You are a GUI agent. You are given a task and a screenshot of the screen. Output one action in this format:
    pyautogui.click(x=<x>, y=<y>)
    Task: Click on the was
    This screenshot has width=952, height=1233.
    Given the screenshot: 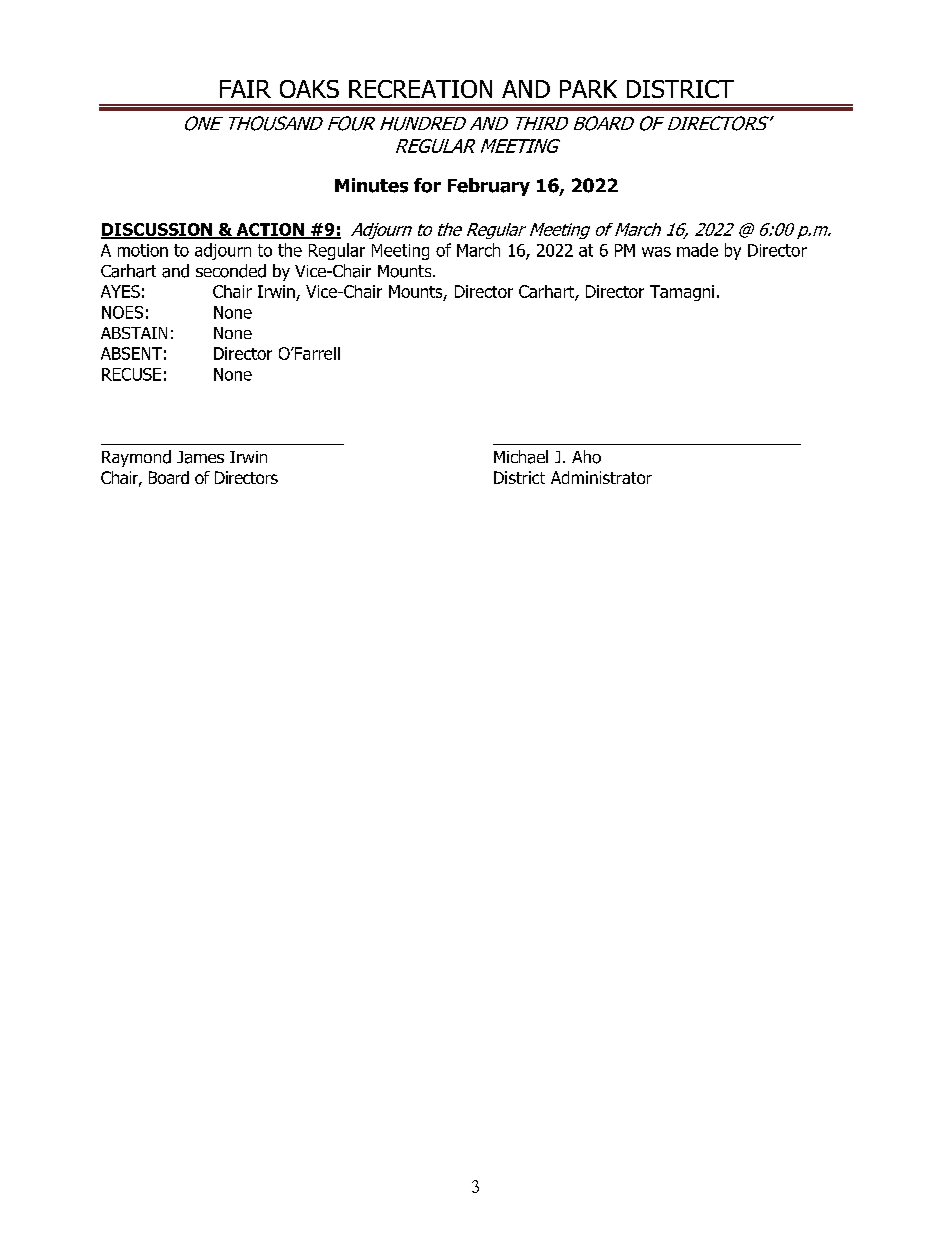 What is the action you would take?
    pyautogui.click(x=656, y=252)
